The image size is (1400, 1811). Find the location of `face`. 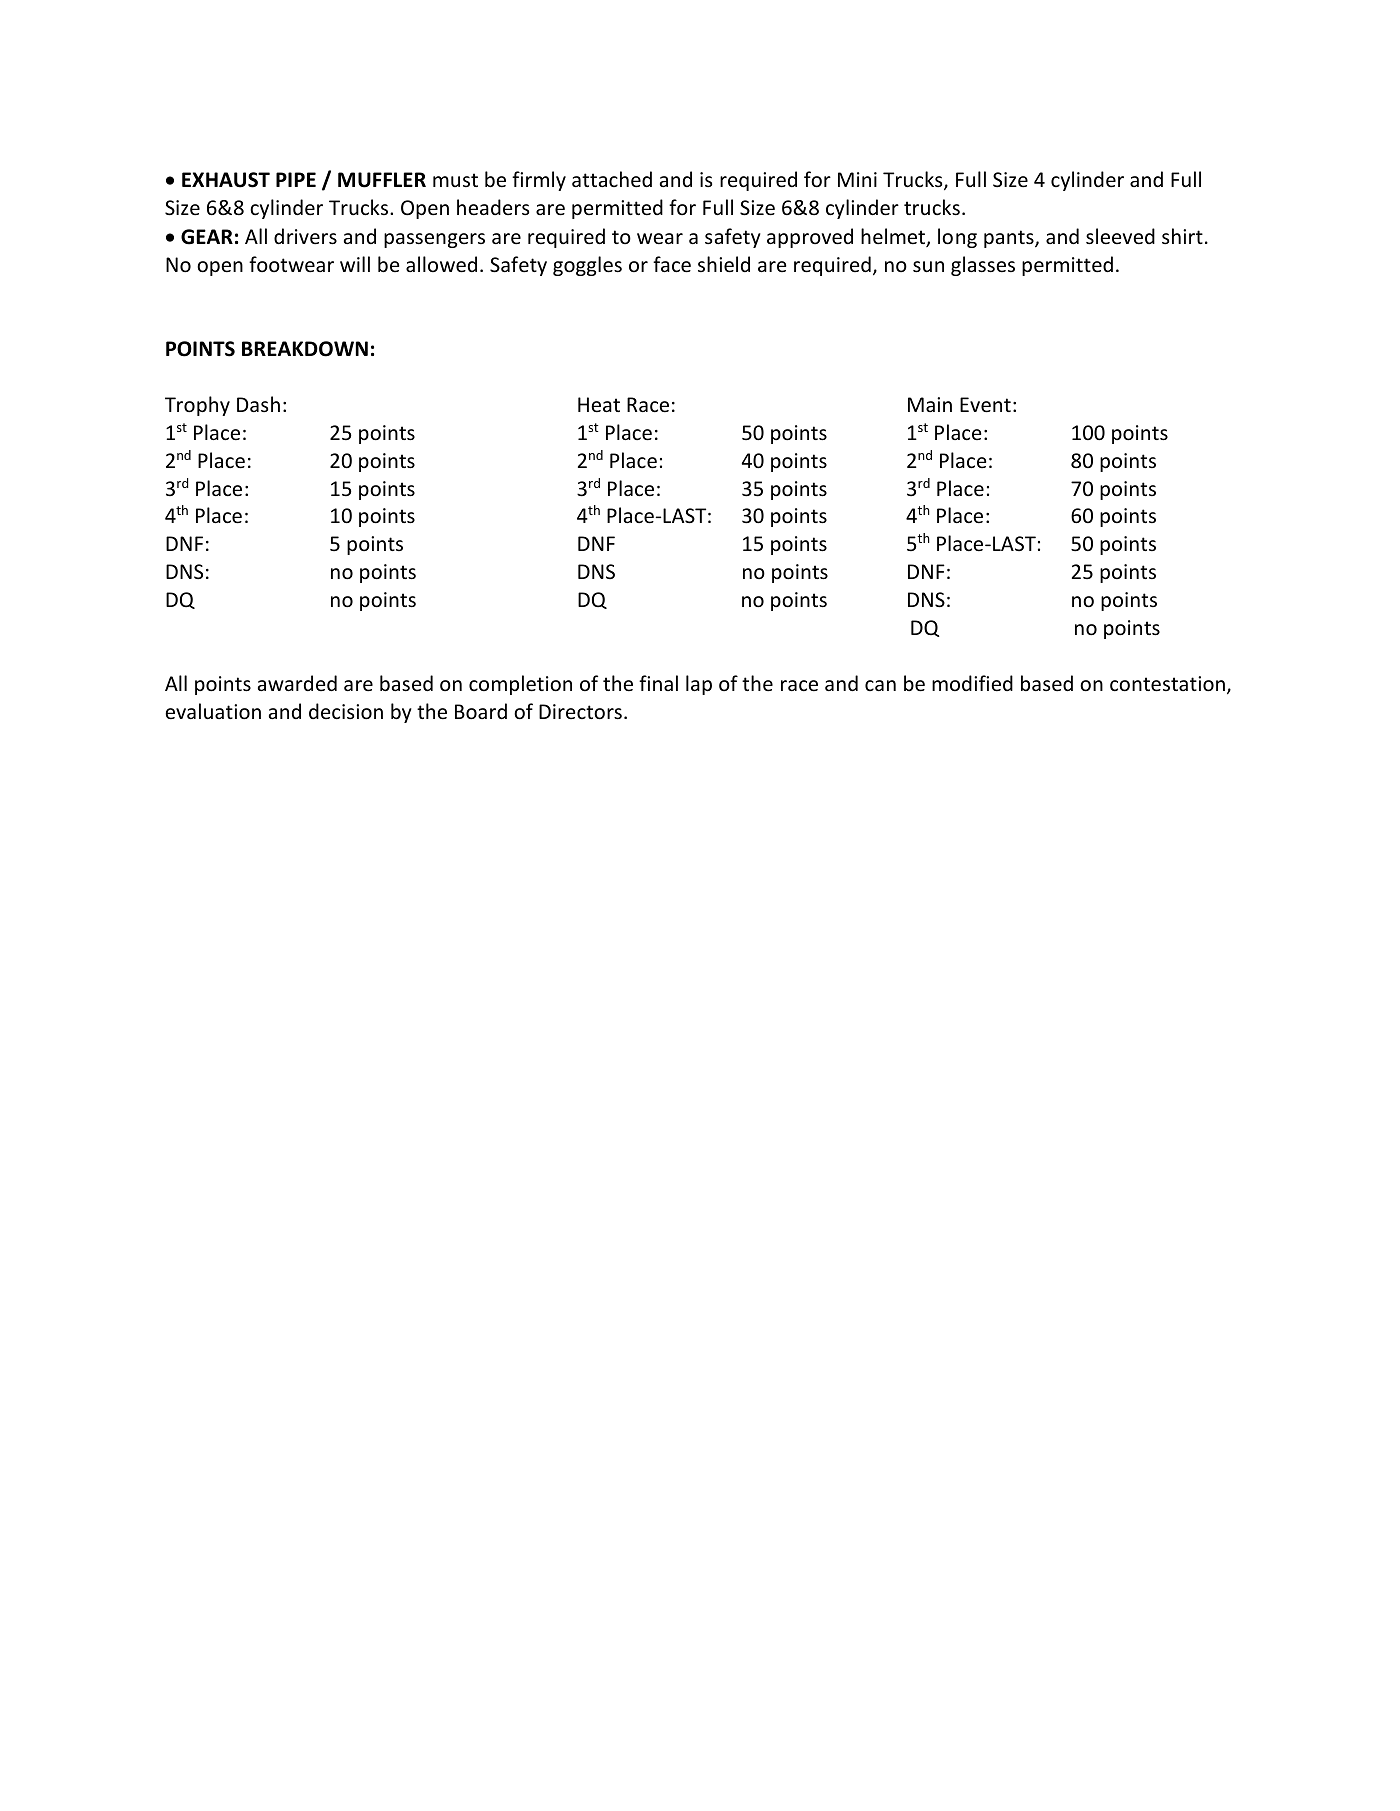

face is located at coordinates (672, 264).
